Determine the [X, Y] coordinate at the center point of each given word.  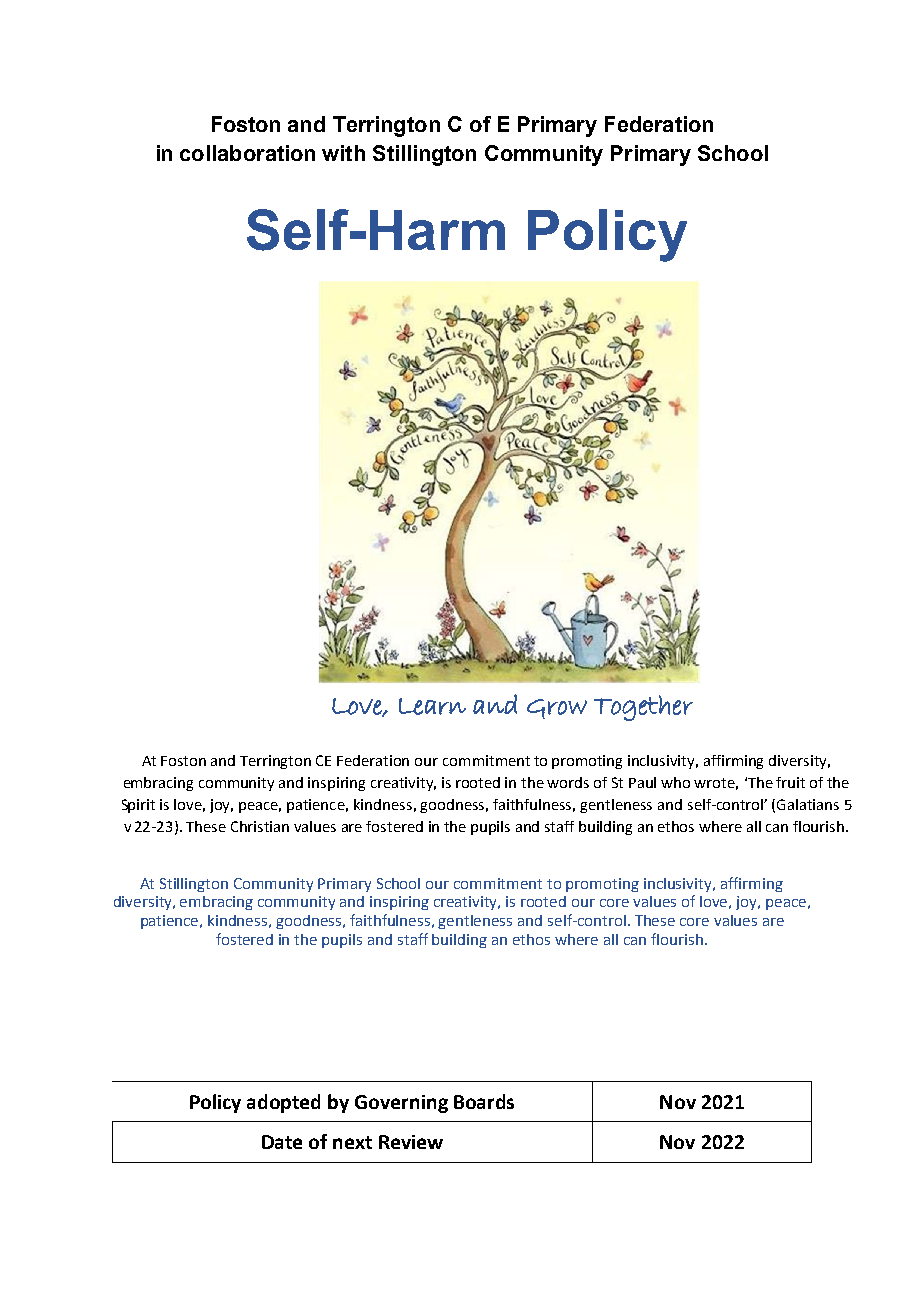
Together [643, 708]
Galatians [808, 804]
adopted [283, 1103]
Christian [260, 826]
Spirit [138, 806]
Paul [642, 782]
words [568, 782]
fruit [790, 782]
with [343, 153]
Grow [557, 709]
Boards [484, 1101]
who [675, 782]
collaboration [247, 153]
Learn [432, 706]
